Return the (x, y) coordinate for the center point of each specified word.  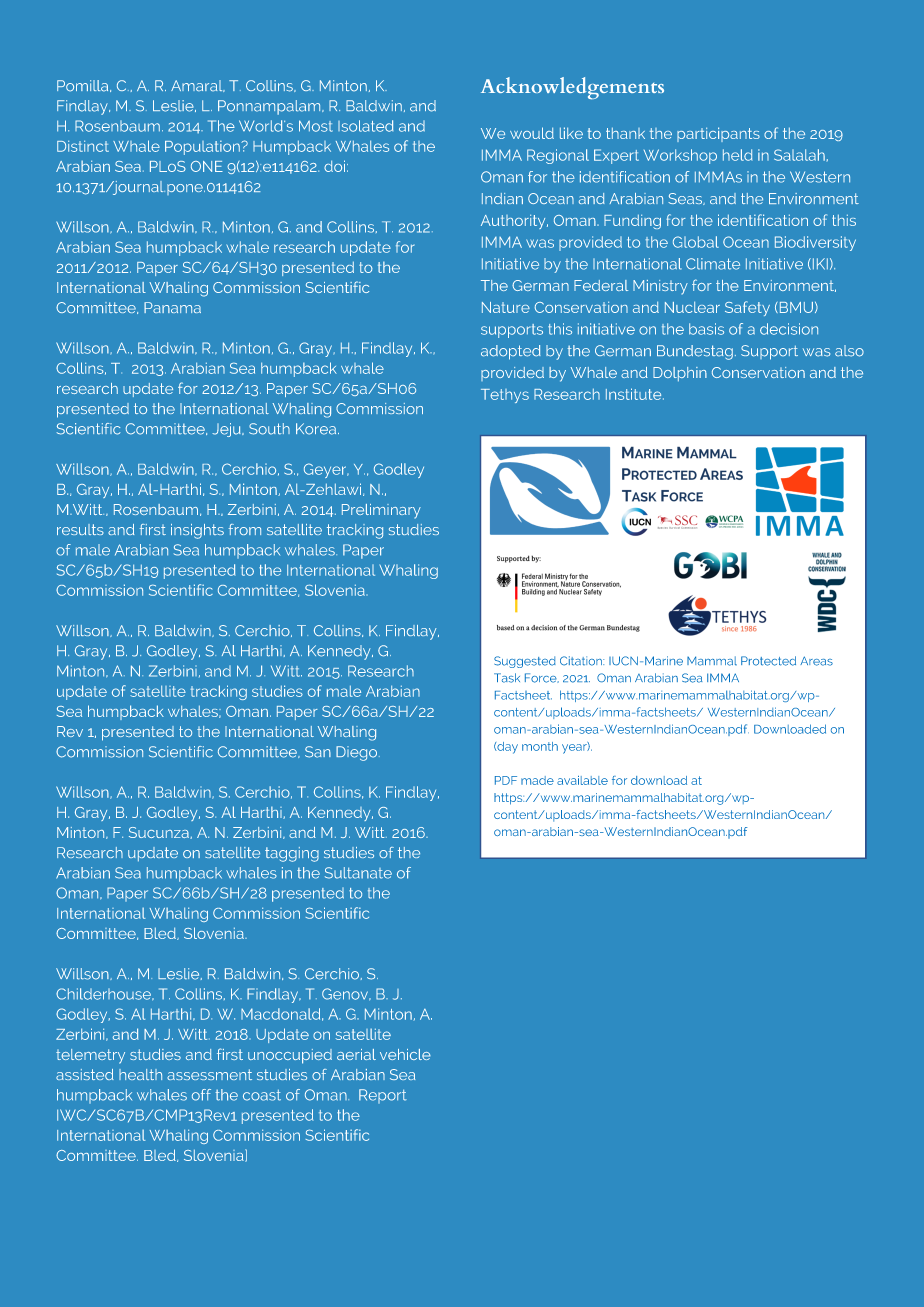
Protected (768, 661)
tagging (292, 854)
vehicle (405, 1054)
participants (718, 134)
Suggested (525, 662)
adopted (511, 352)
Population (203, 148)
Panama (172, 307)
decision (789, 329)
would (532, 133)
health (140, 1074)
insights (197, 531)
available (582, 780)
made (537, 780)
